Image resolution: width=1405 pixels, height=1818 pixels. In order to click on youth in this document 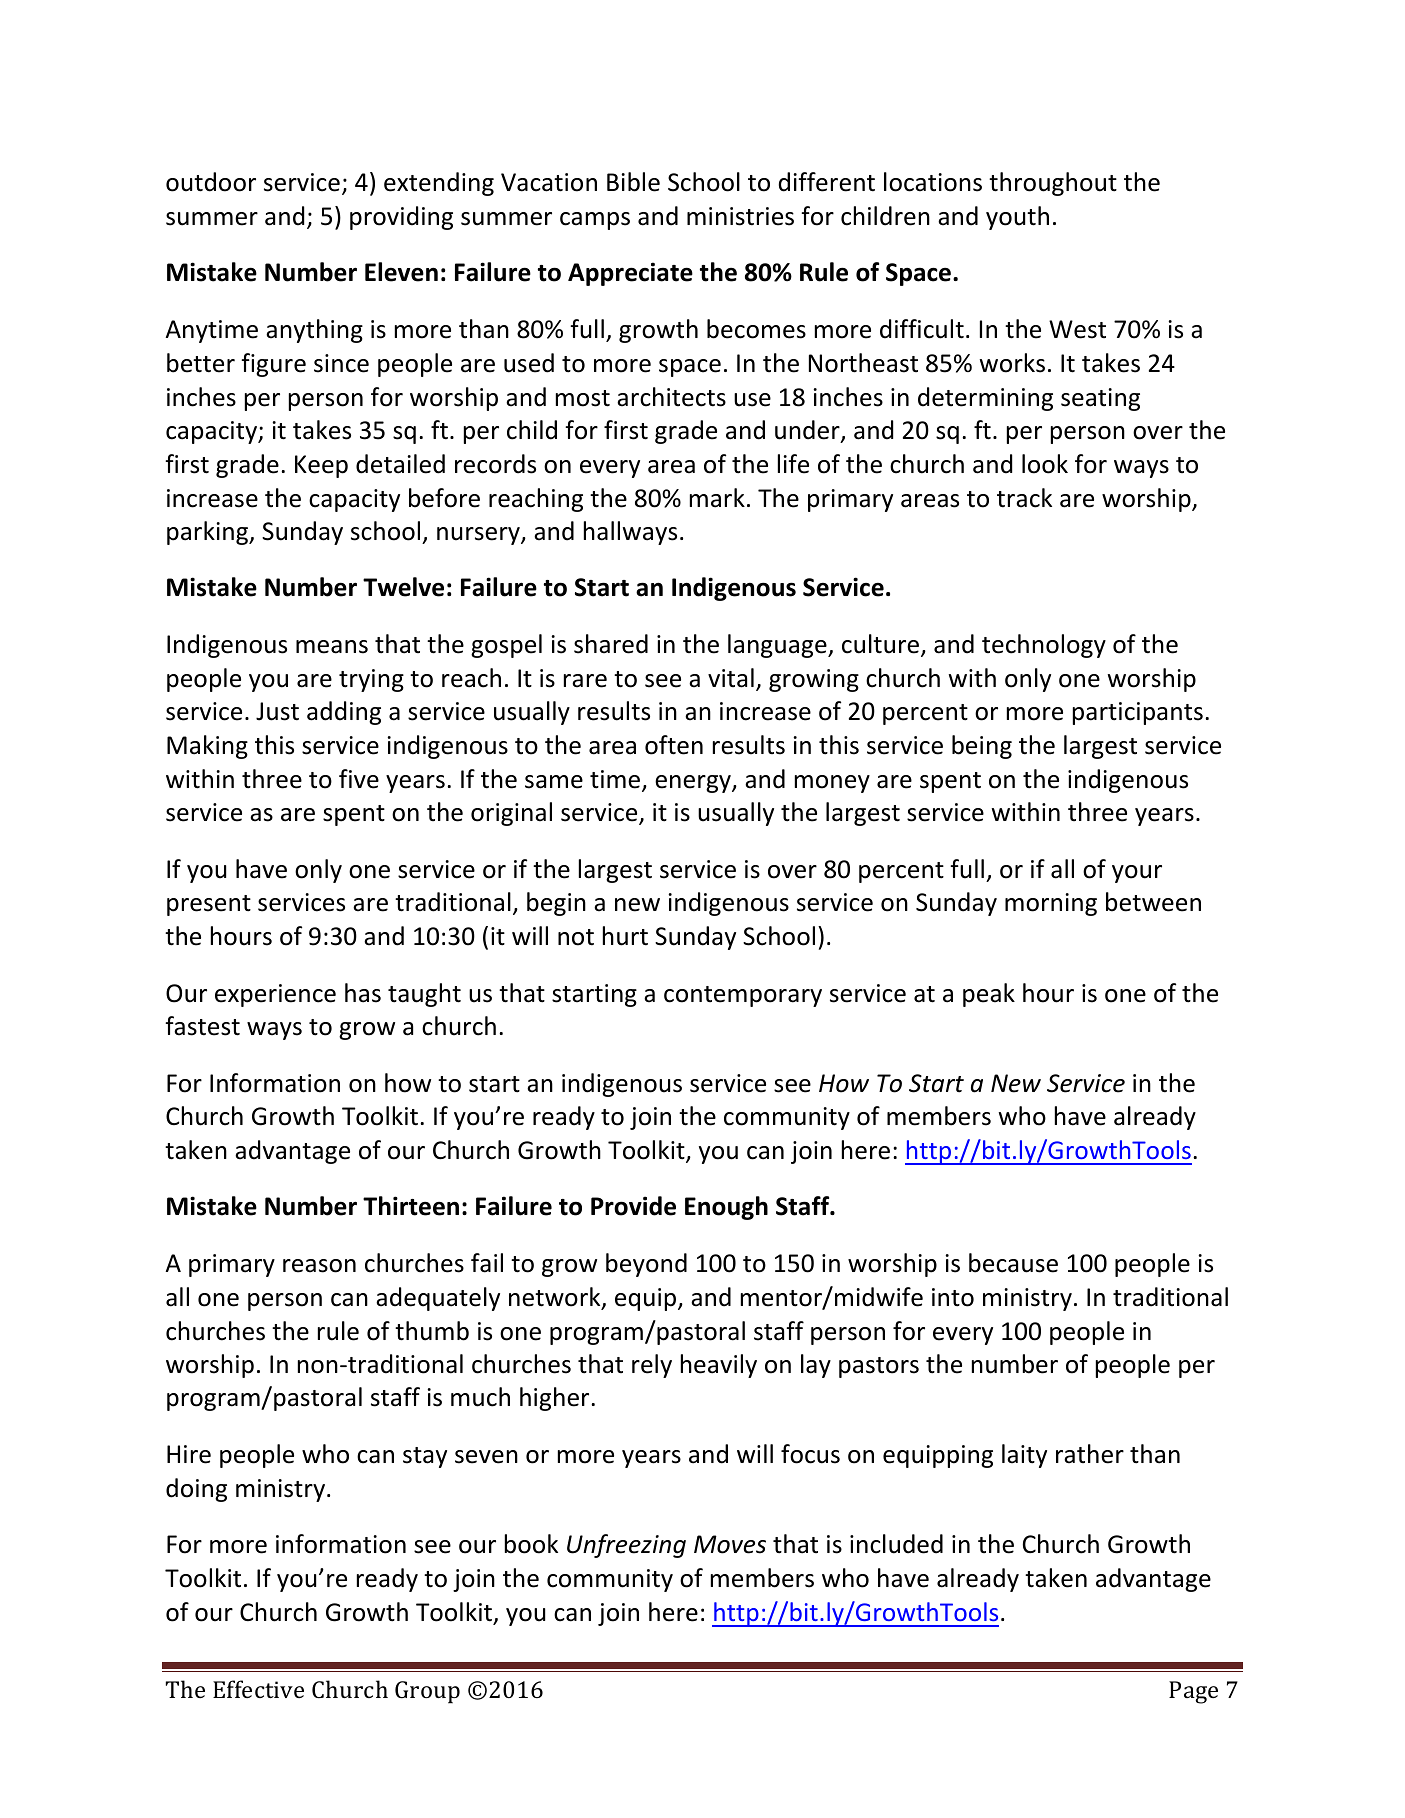, I will do `click(1017, 218)`.
